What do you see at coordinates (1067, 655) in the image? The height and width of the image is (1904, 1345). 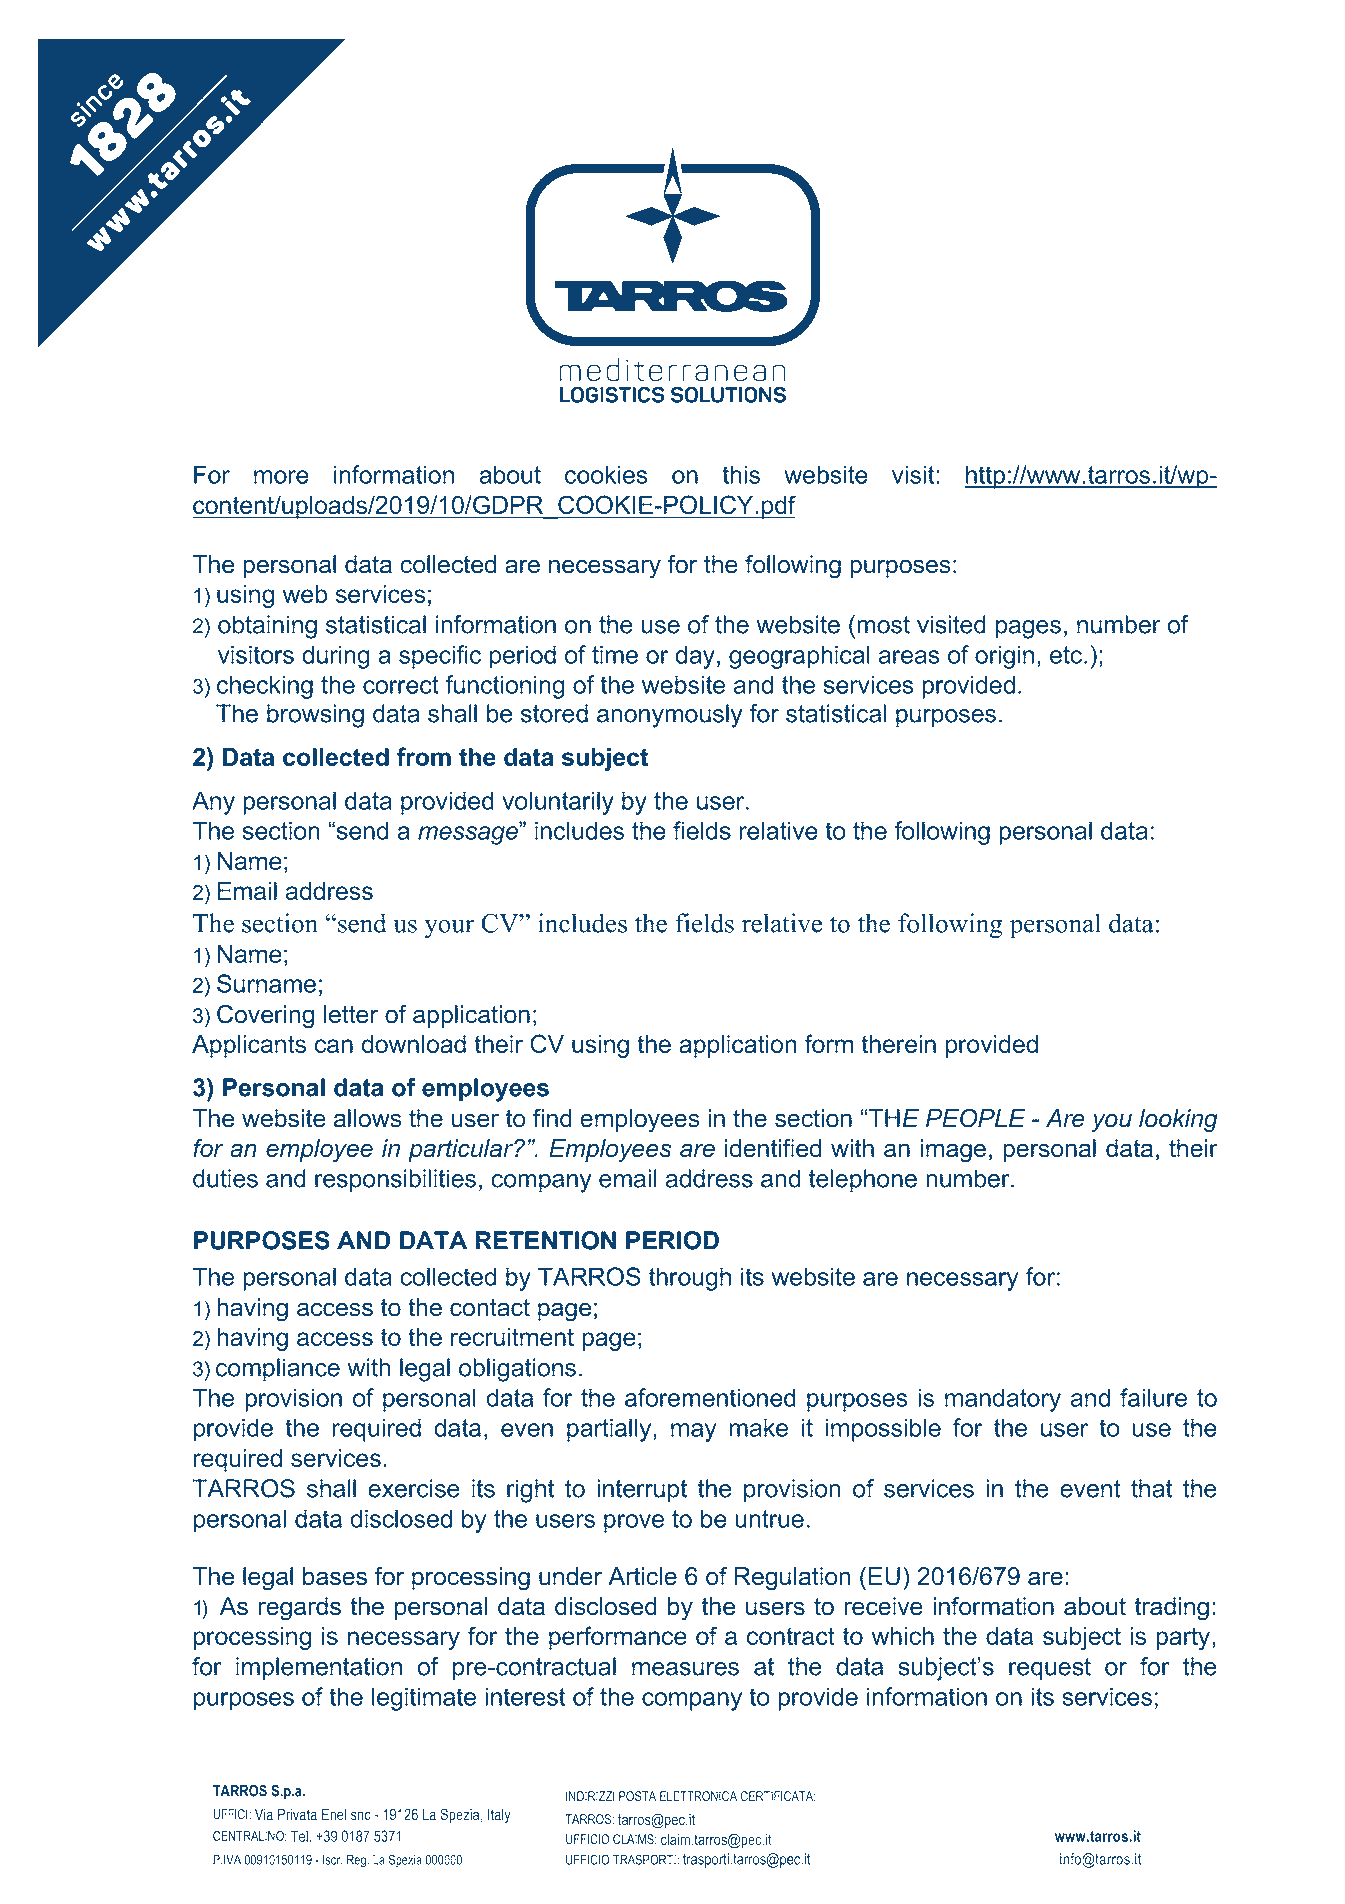 I see `etc` at bounding box center [1067, 655].
